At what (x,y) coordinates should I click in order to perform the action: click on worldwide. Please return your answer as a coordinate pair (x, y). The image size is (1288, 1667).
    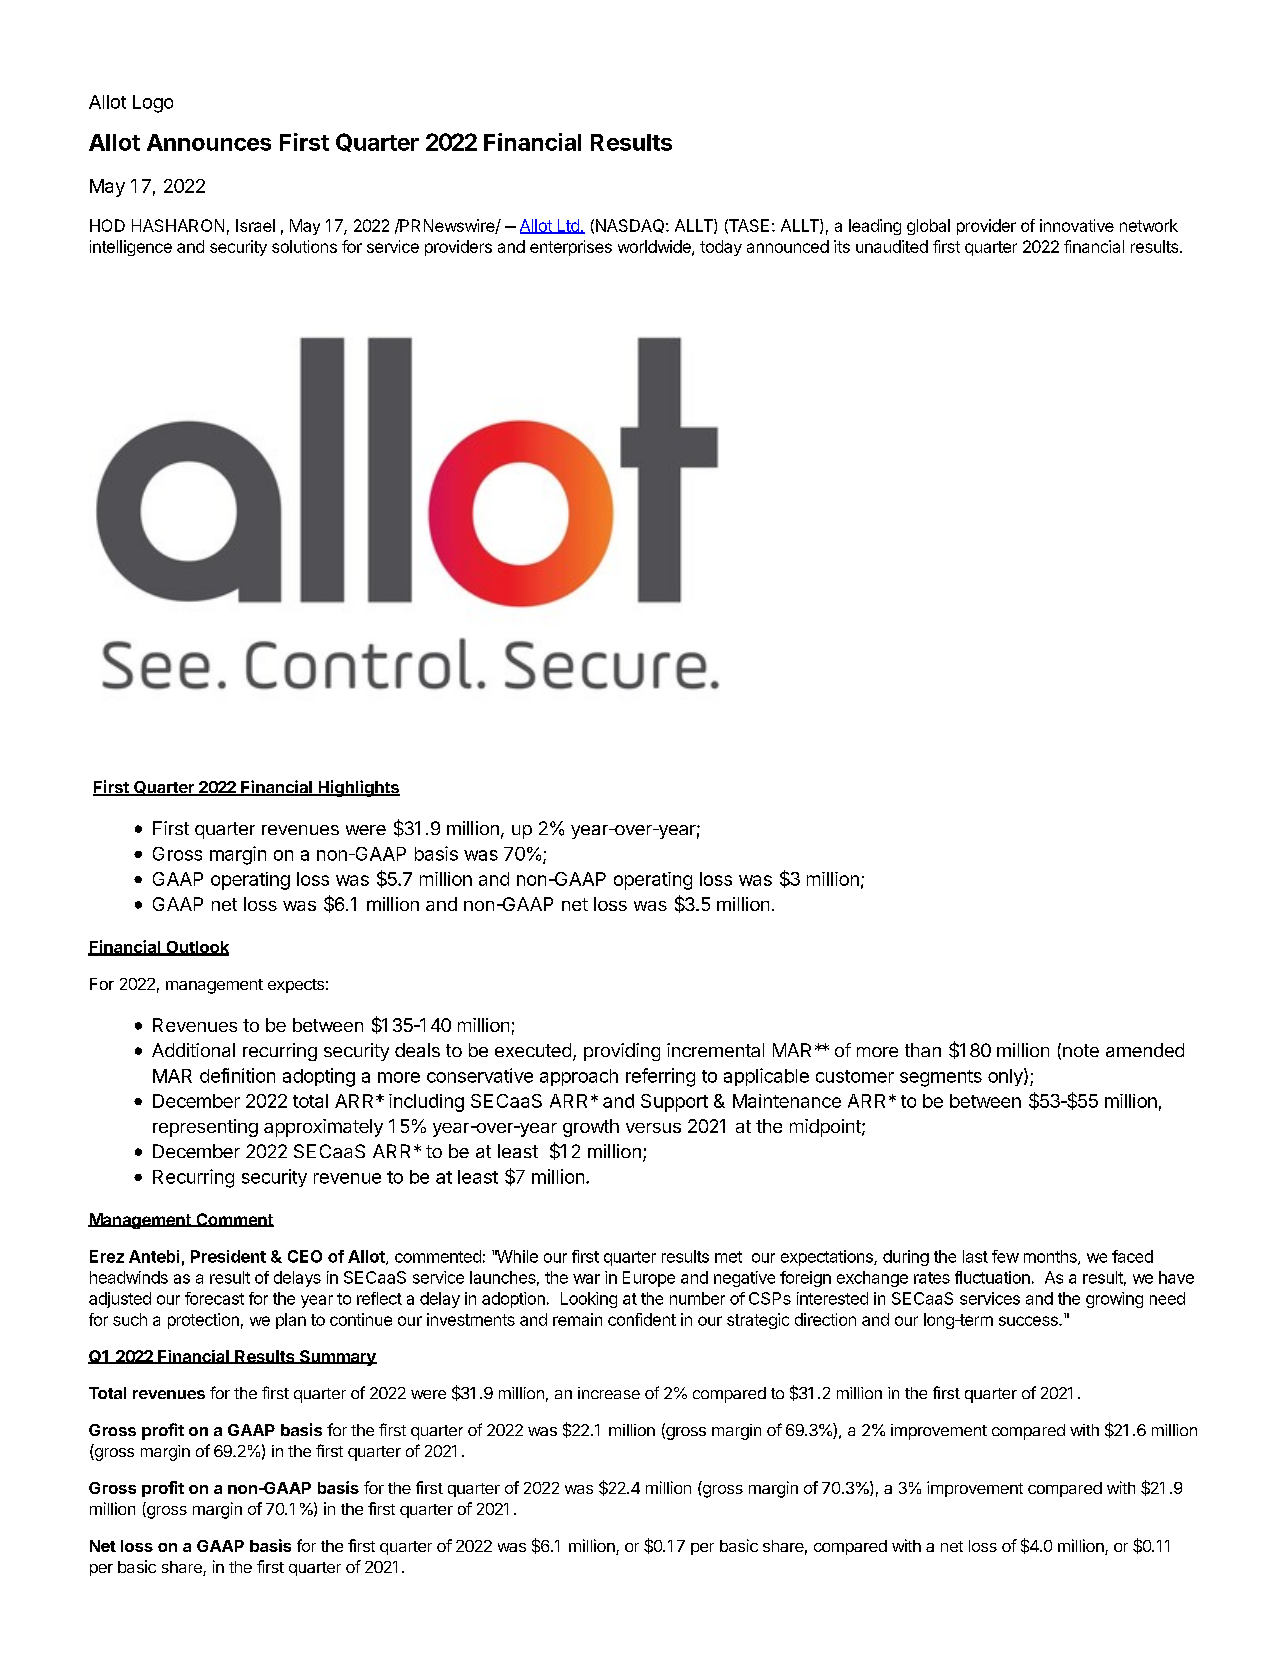
    Looking at the image, I should click on (655, 247).
